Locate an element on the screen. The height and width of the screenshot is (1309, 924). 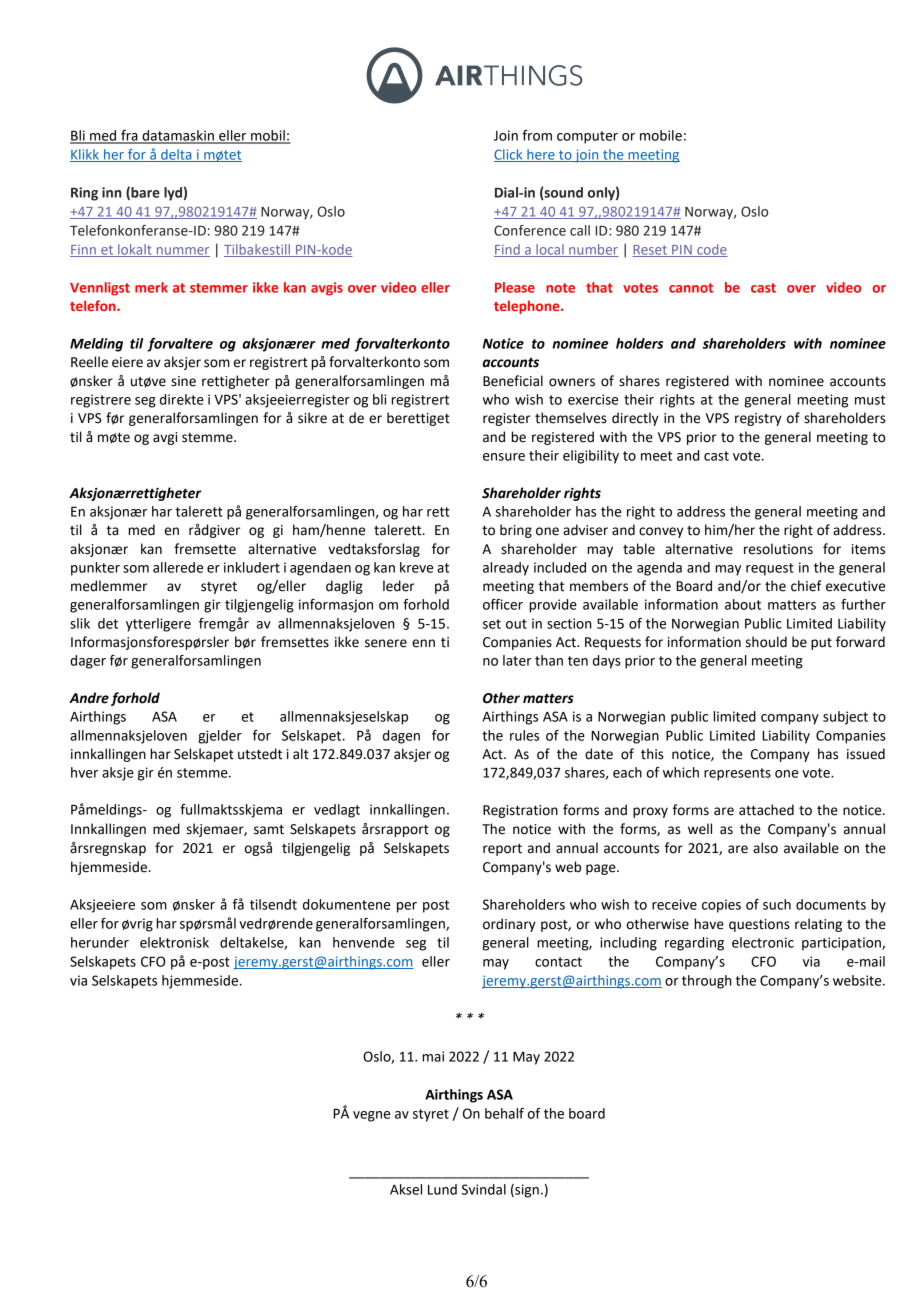
Lund is located at coordinates (442, 1189).
